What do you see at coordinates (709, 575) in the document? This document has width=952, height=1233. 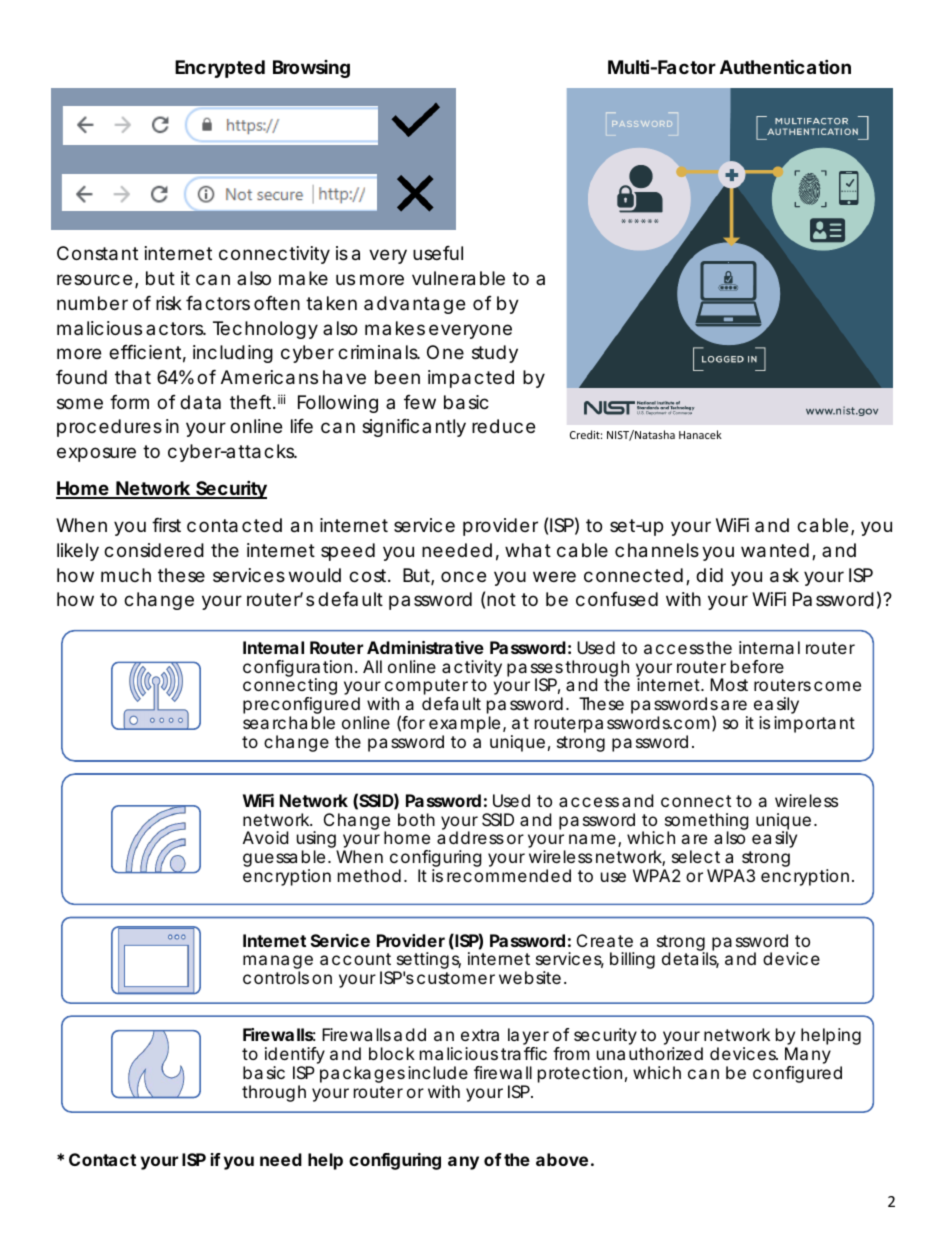 I see `did` at bounding box center [709, 575].
